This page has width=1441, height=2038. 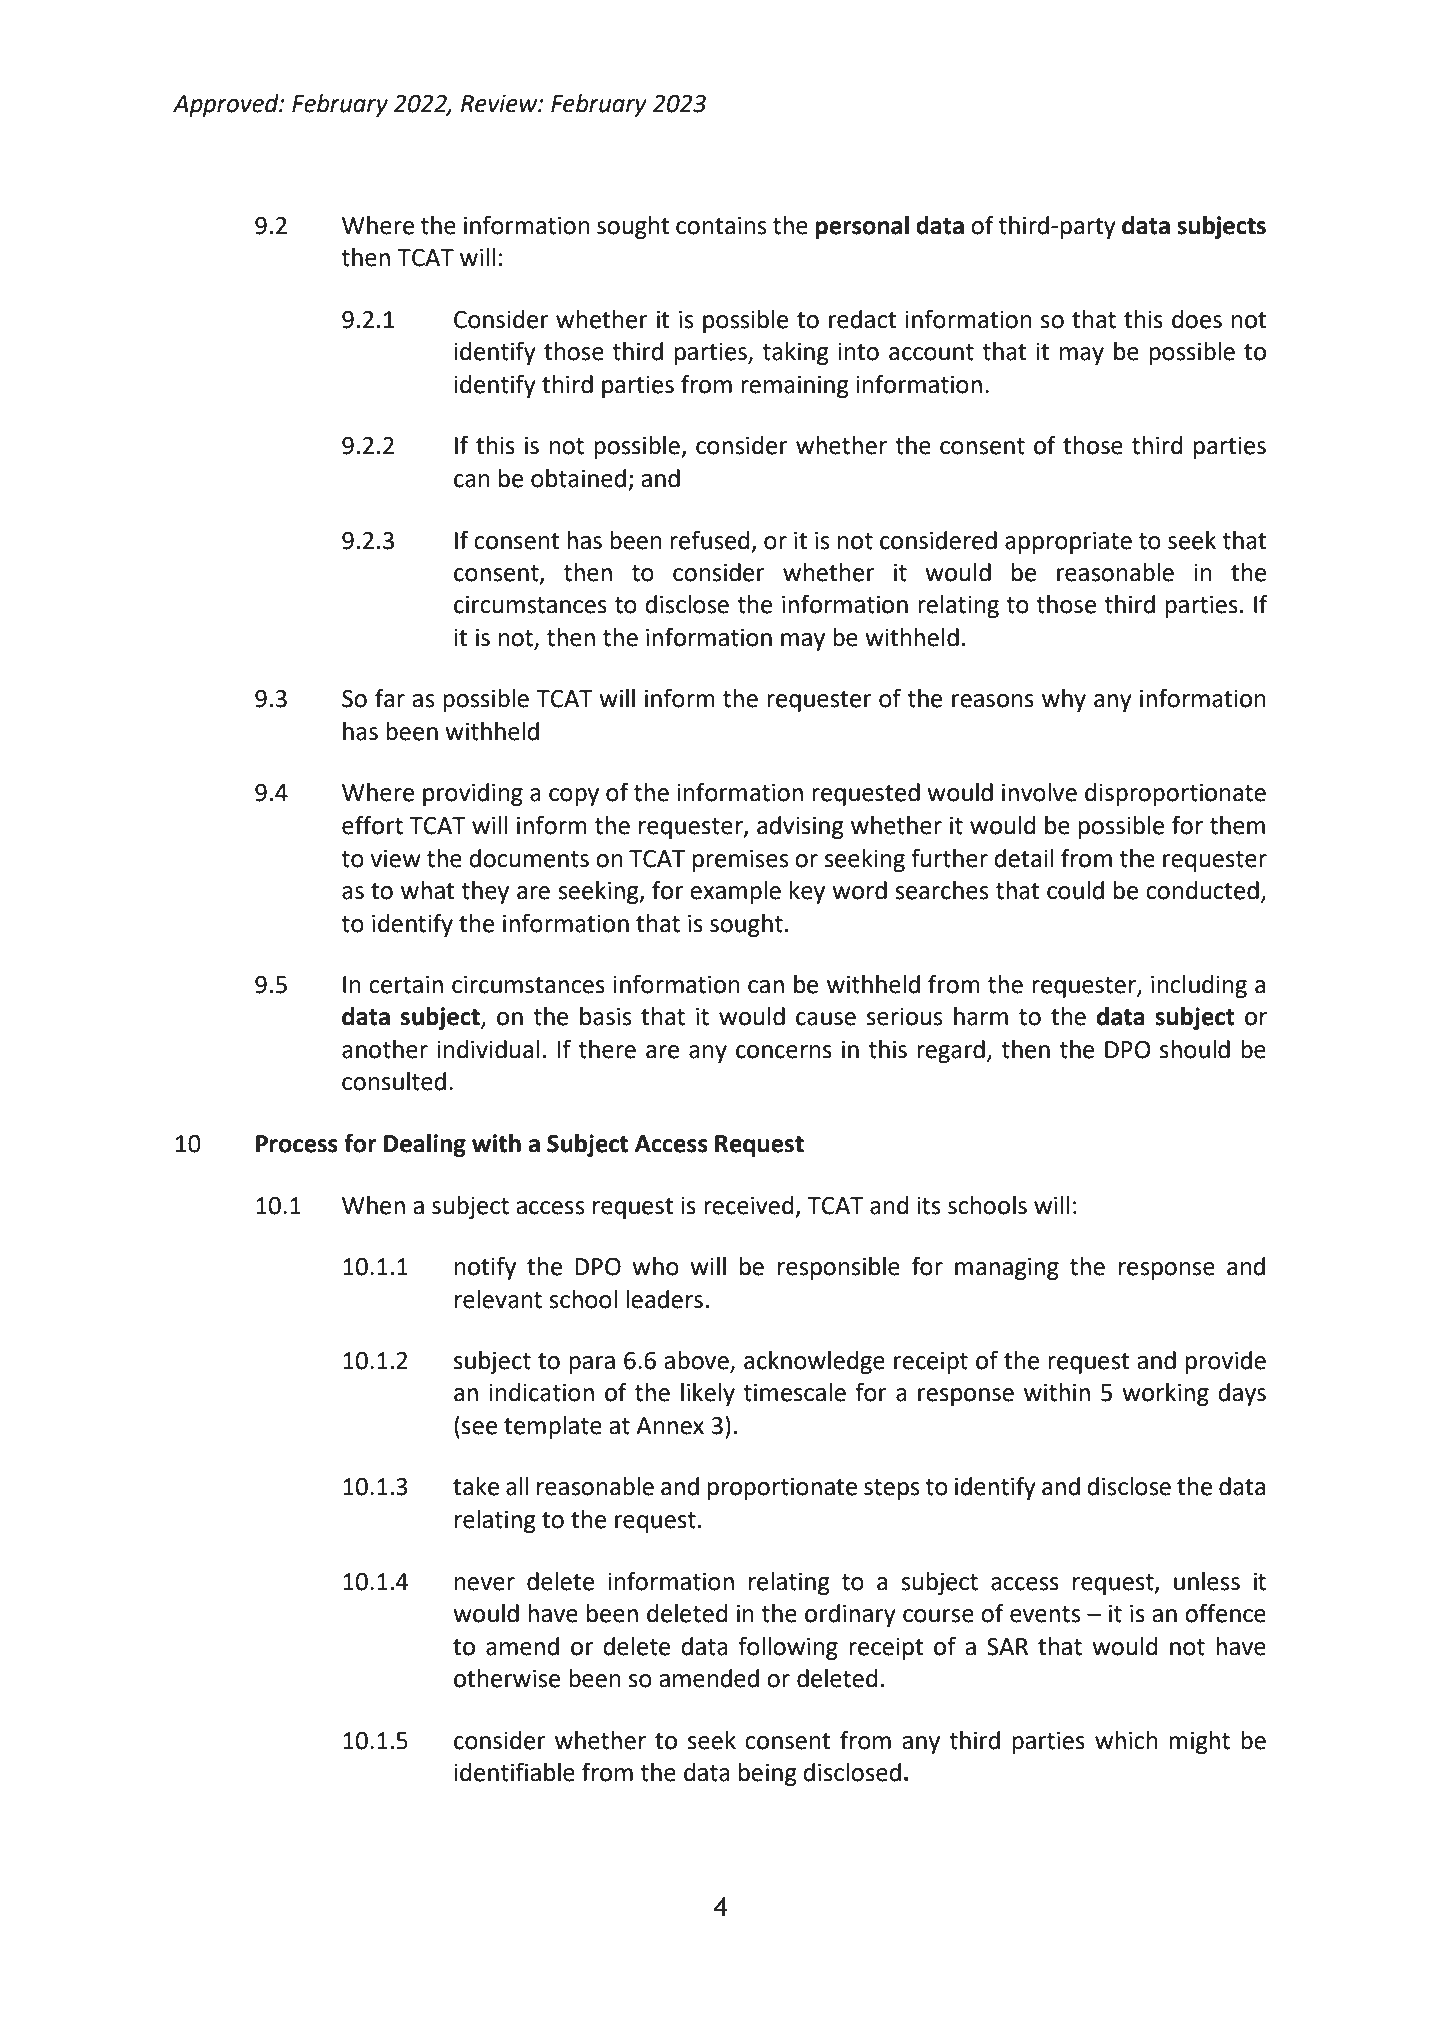 What do you see at coordinates (373, 1205) in the page?
I see `When` at bounding box center [373, 1205].
